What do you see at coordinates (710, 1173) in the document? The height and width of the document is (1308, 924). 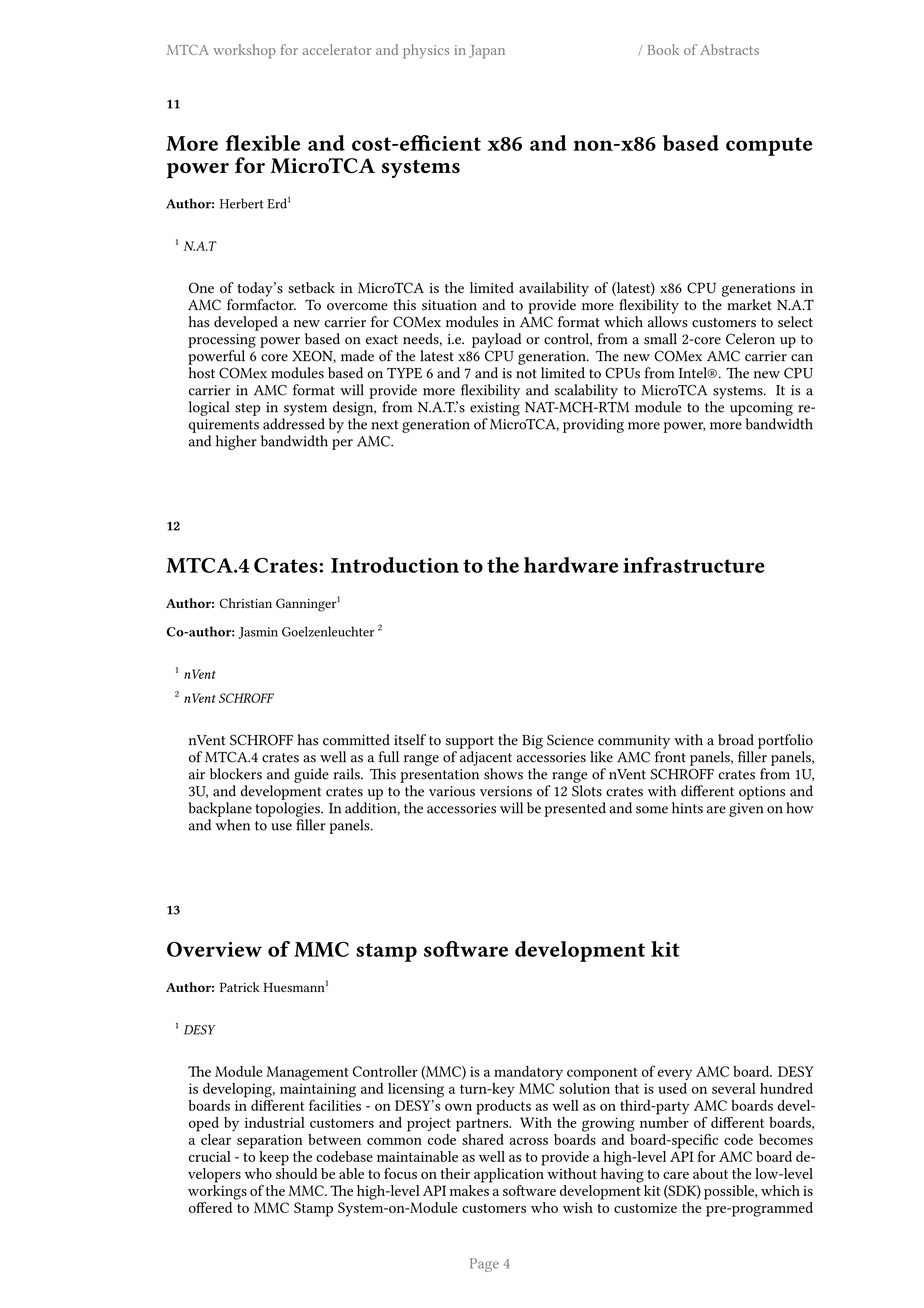 I see `about` at bounding box center [710, 1173].
